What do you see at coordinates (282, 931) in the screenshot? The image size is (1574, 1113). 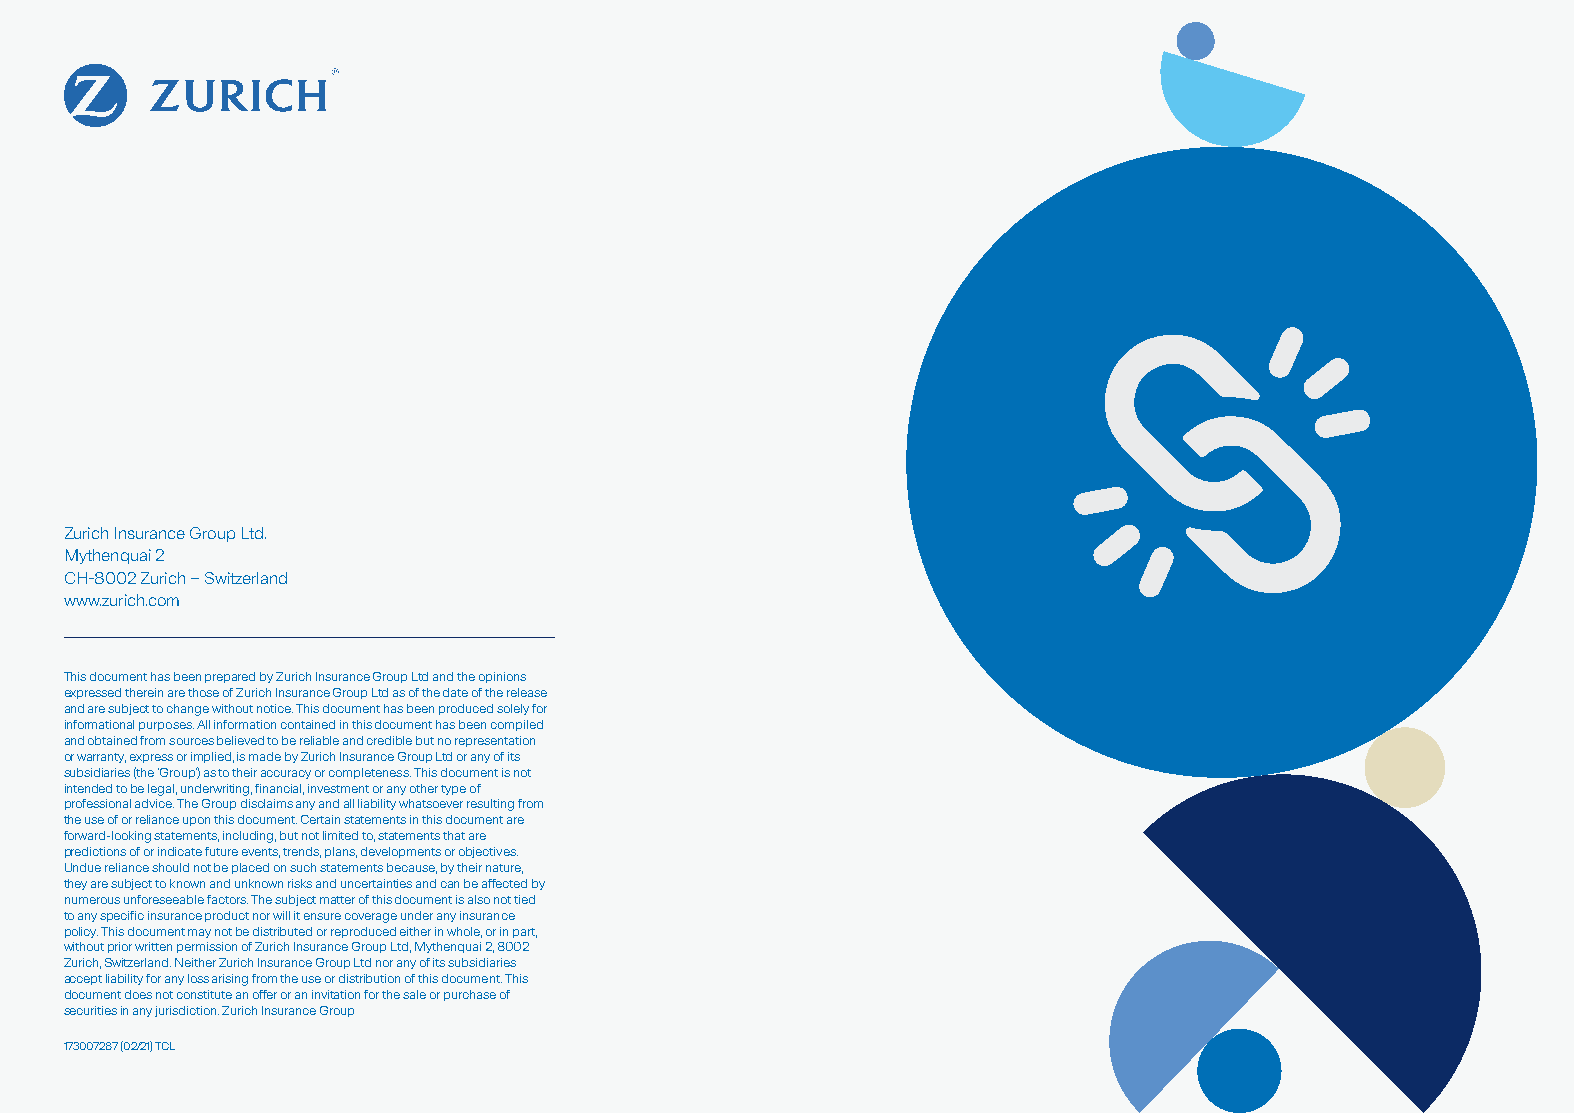 I see `distributed` at bounding box center [282, 931].
